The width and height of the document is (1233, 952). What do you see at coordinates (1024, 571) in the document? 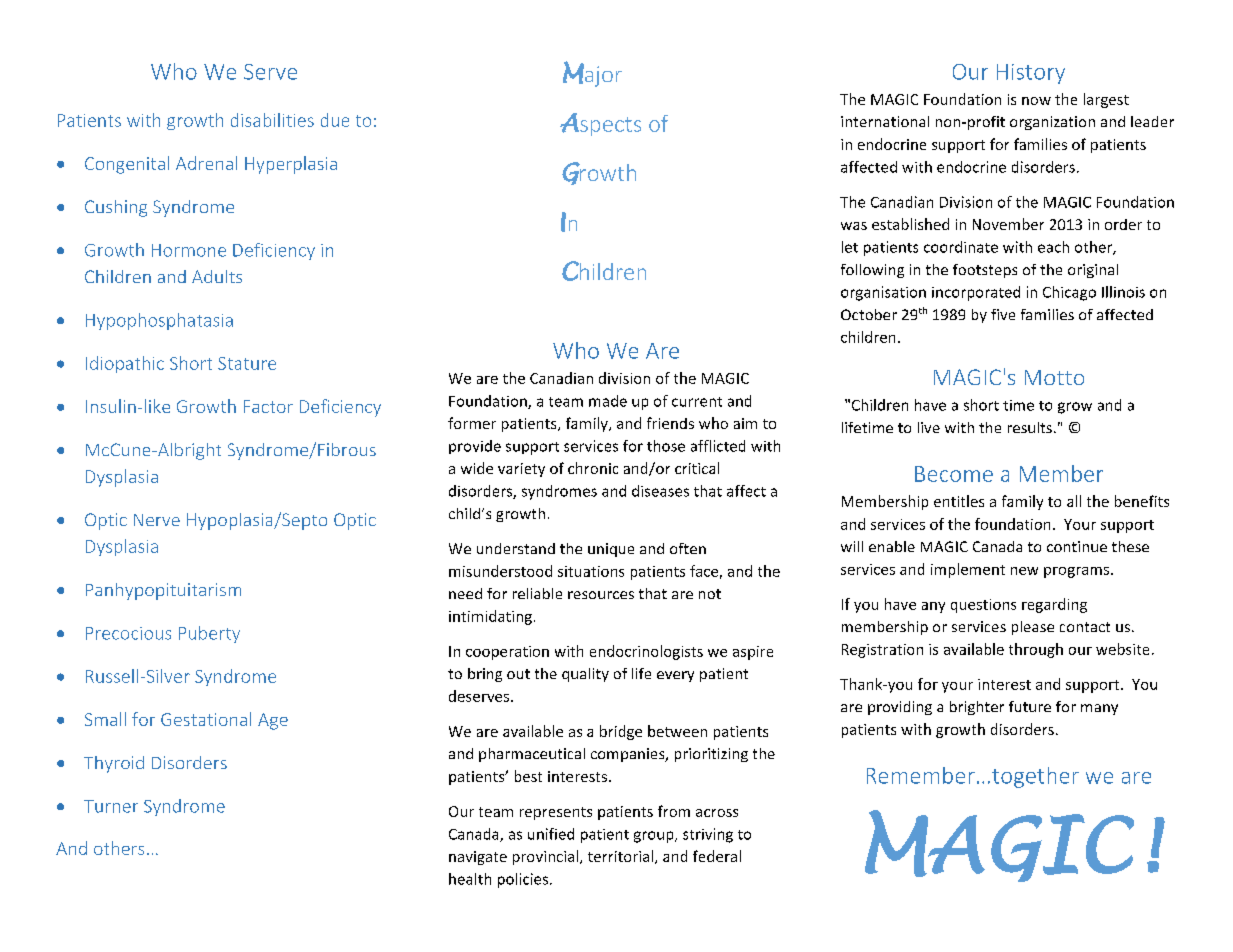
I see `new` at bounding box center [1024, 571].
